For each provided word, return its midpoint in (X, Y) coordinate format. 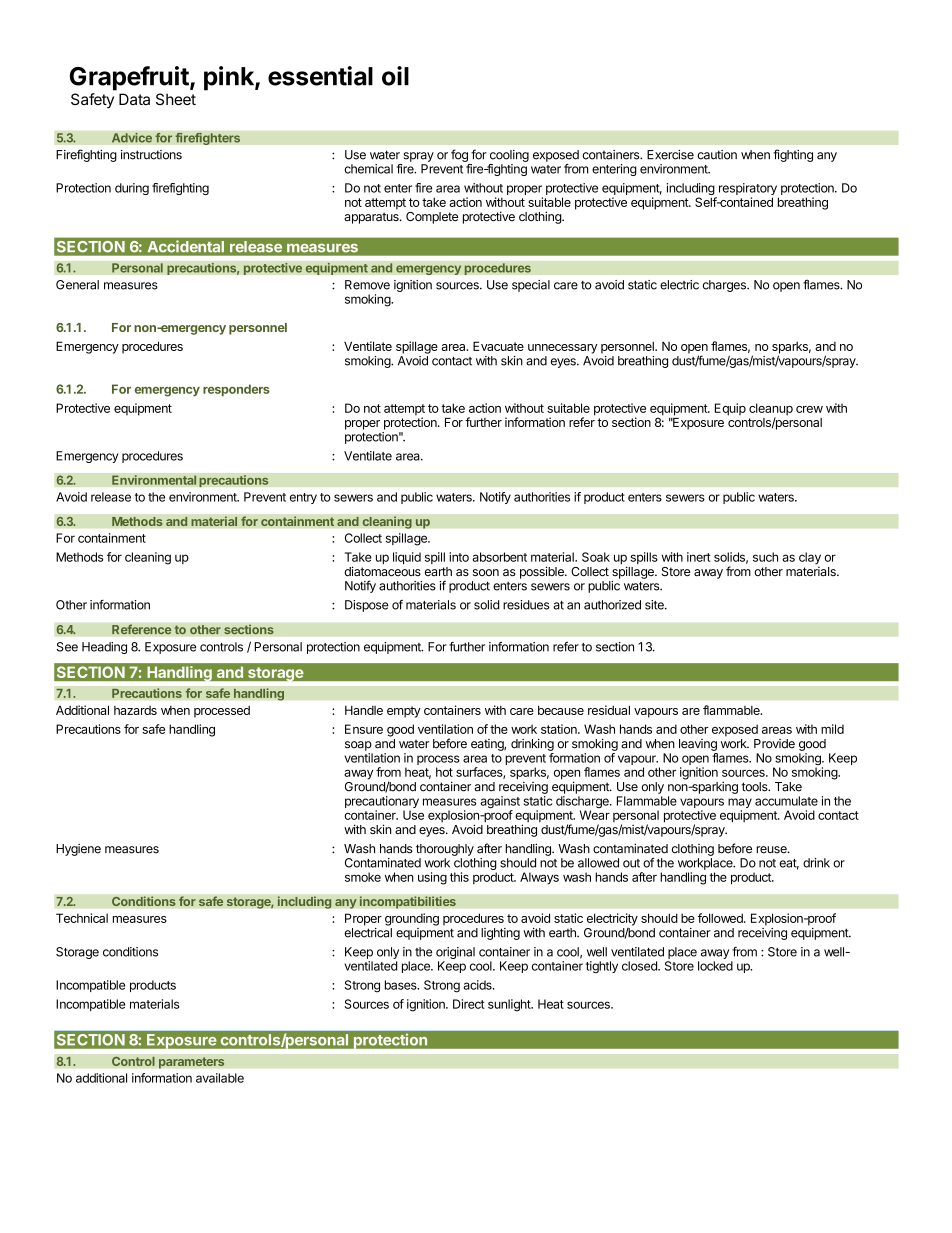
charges (725, 286)
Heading (104, 648)
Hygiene (78, 850)
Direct (469, 1004)
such (765, 557)
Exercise (670, 155)
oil (395, 76)
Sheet (176, 99)
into (459, 557)
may (740, 804)
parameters (192, 1063)
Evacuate (498, 346)
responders (236, 390)
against (500, 803)
